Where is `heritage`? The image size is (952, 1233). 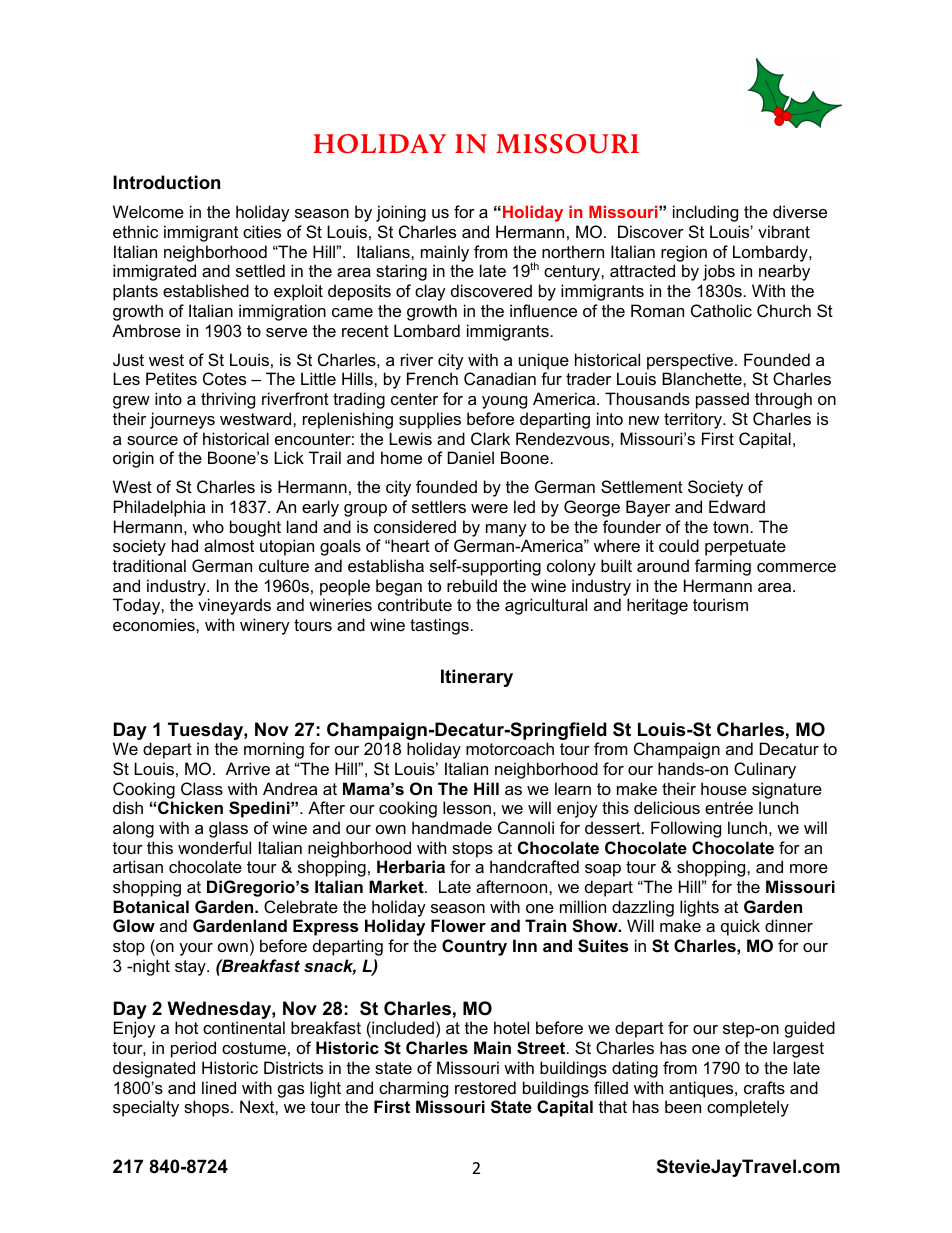
heritage is located at coordinates (657, 606).
